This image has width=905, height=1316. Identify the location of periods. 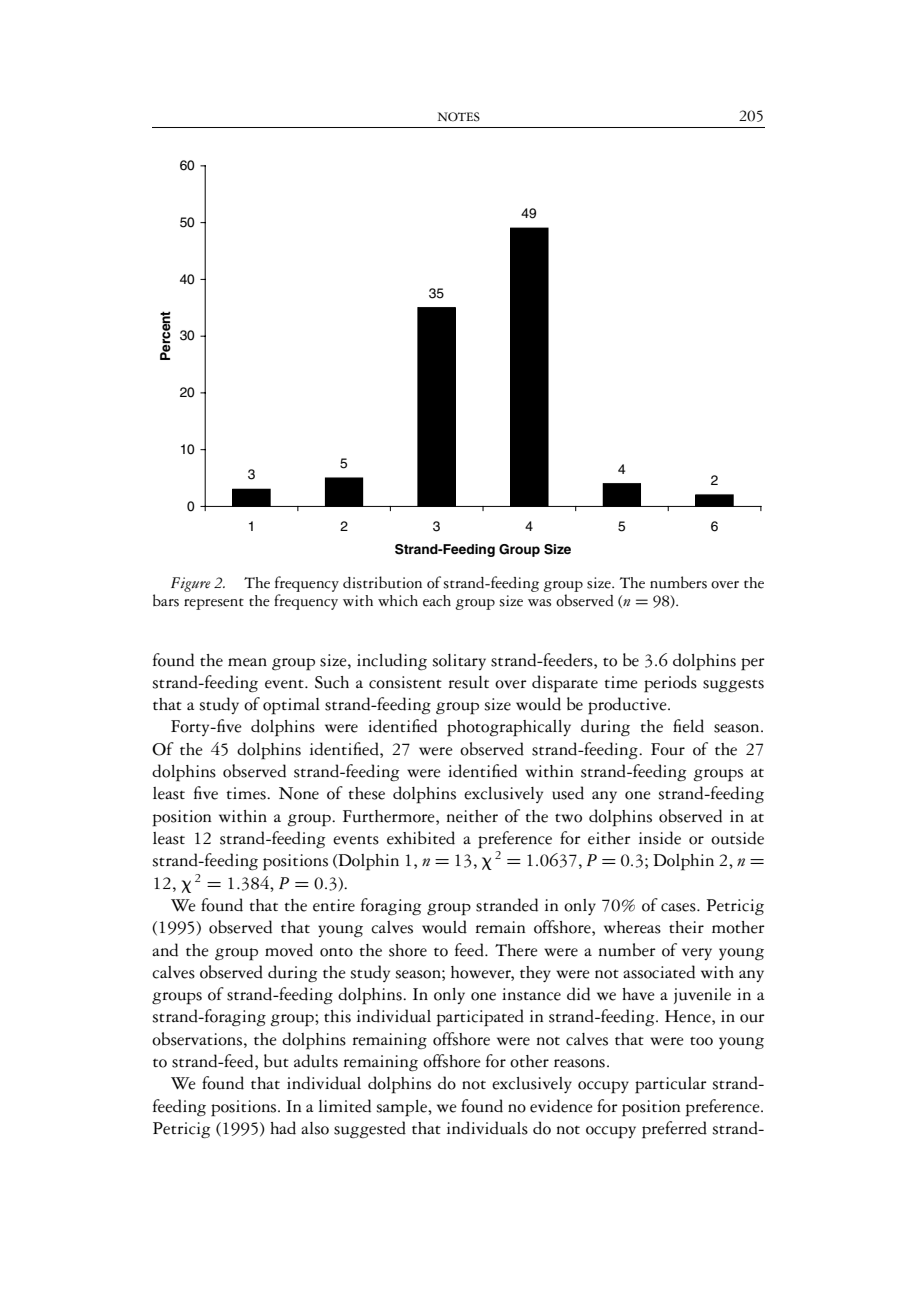
(670, 684).
